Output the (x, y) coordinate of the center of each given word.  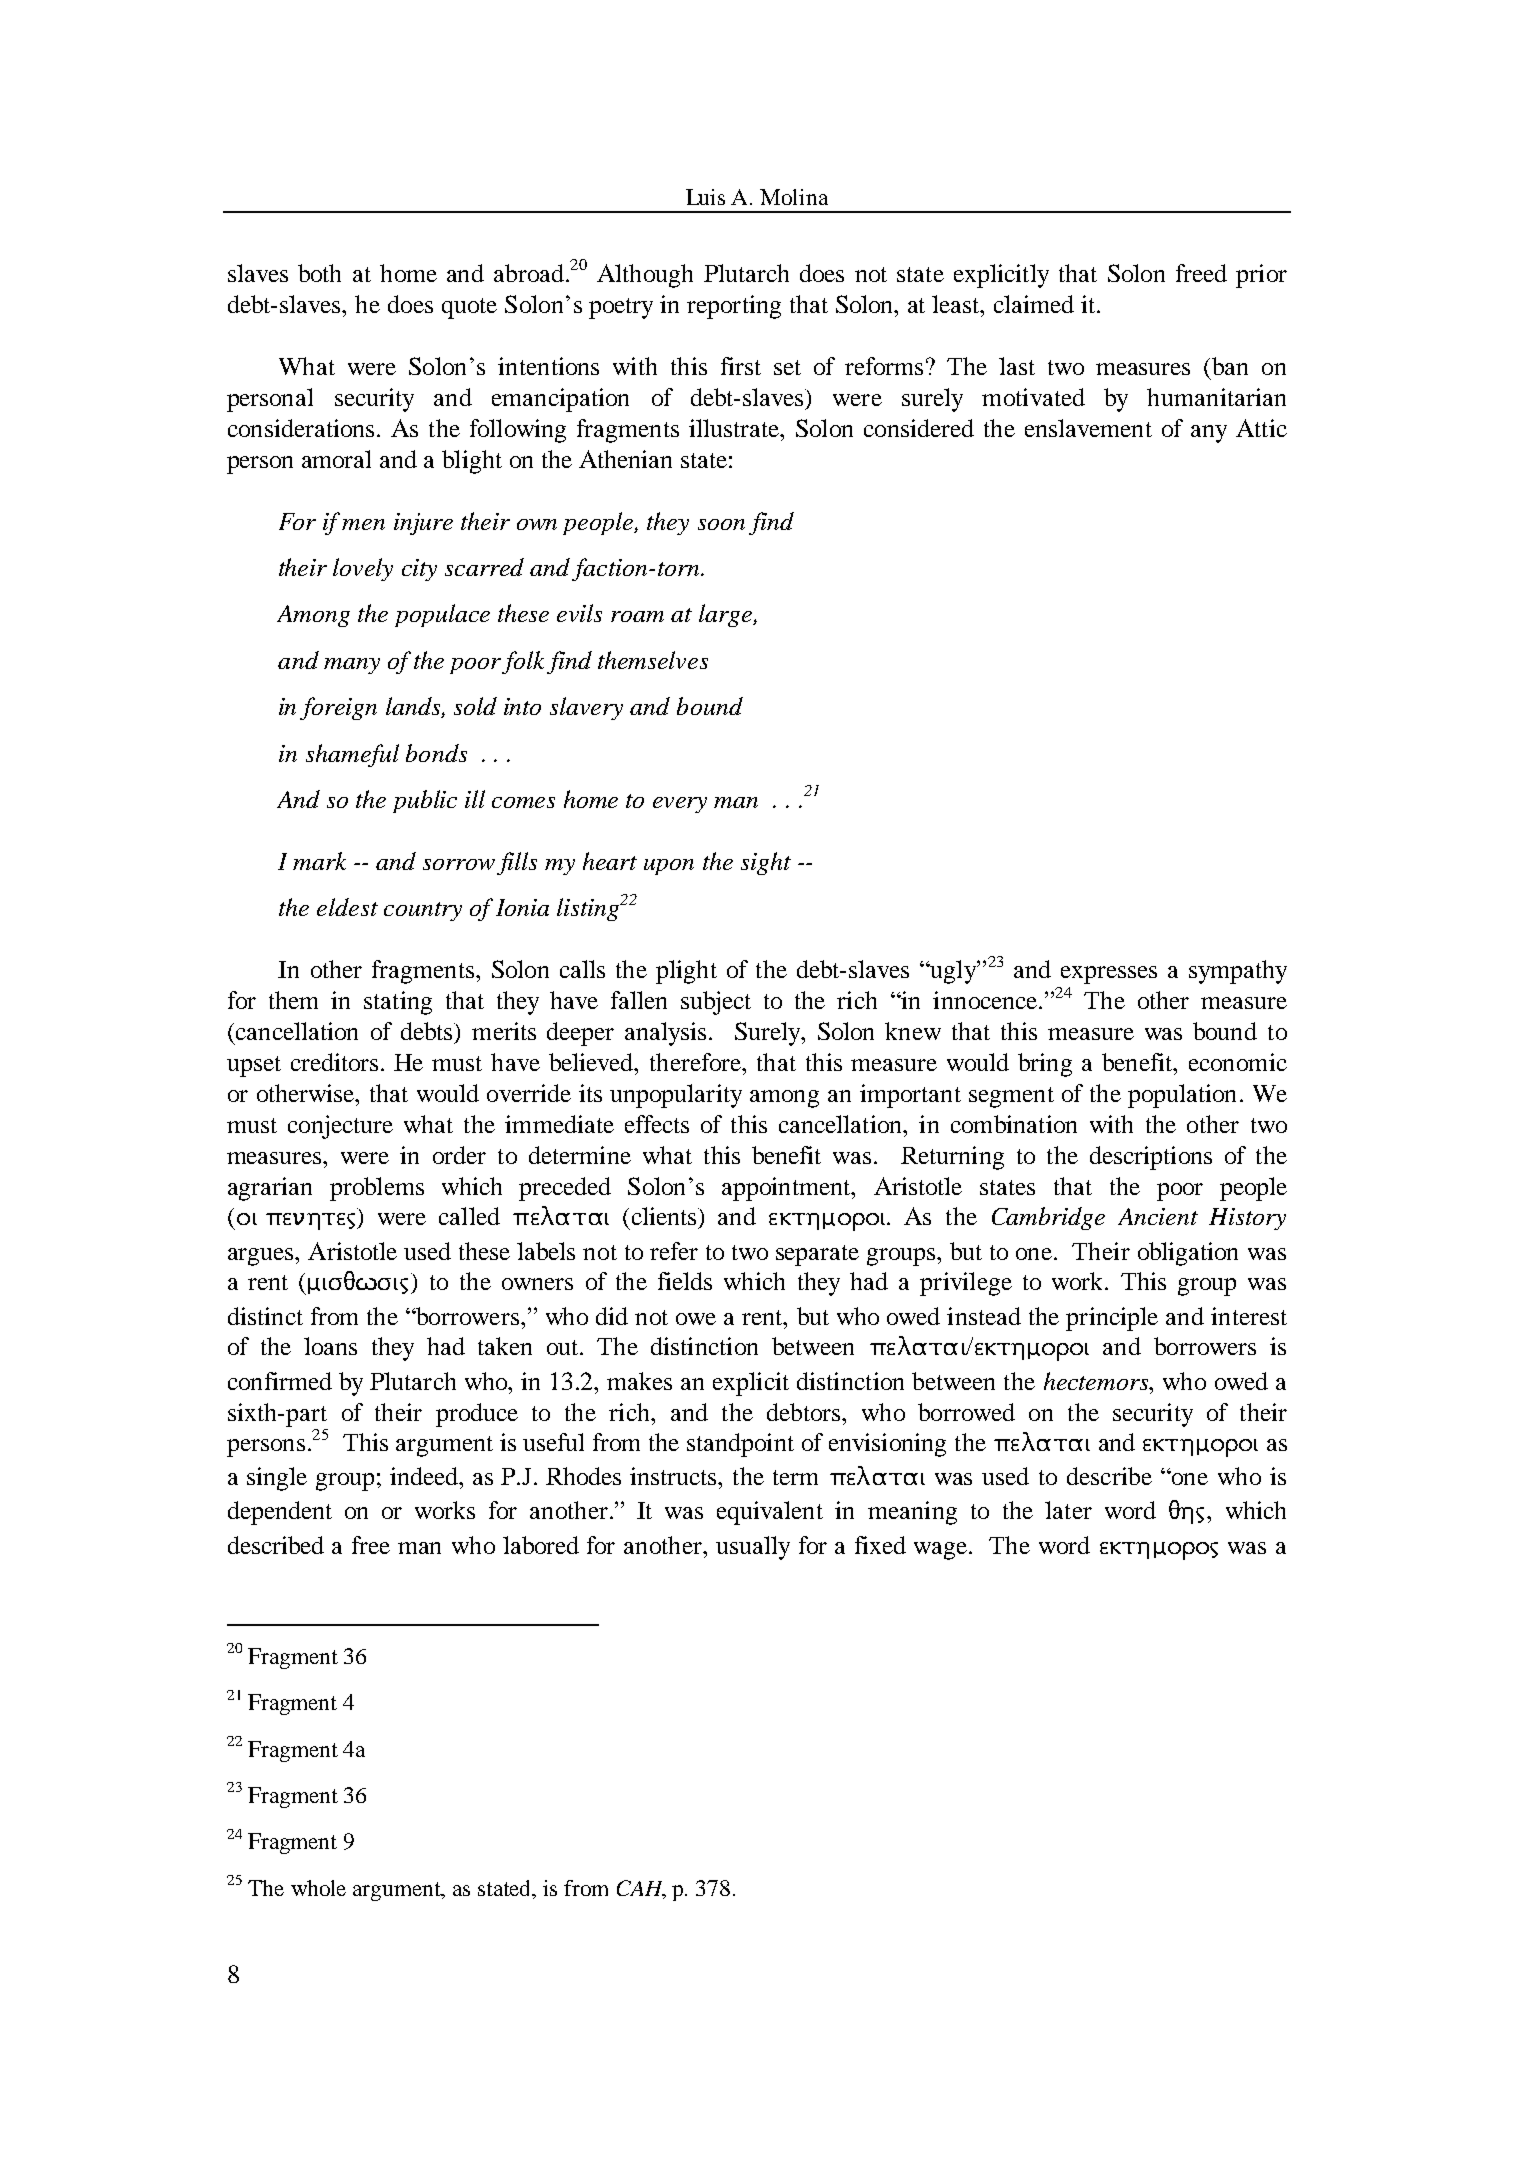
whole (318, 1888)
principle (1112, 1319)
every (680, 805)
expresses (1109, 975)
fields (685, 1281)
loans (330, 1346)
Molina (794, 197)
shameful (352, 755)
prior (1261, 276)
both (319, 273)
